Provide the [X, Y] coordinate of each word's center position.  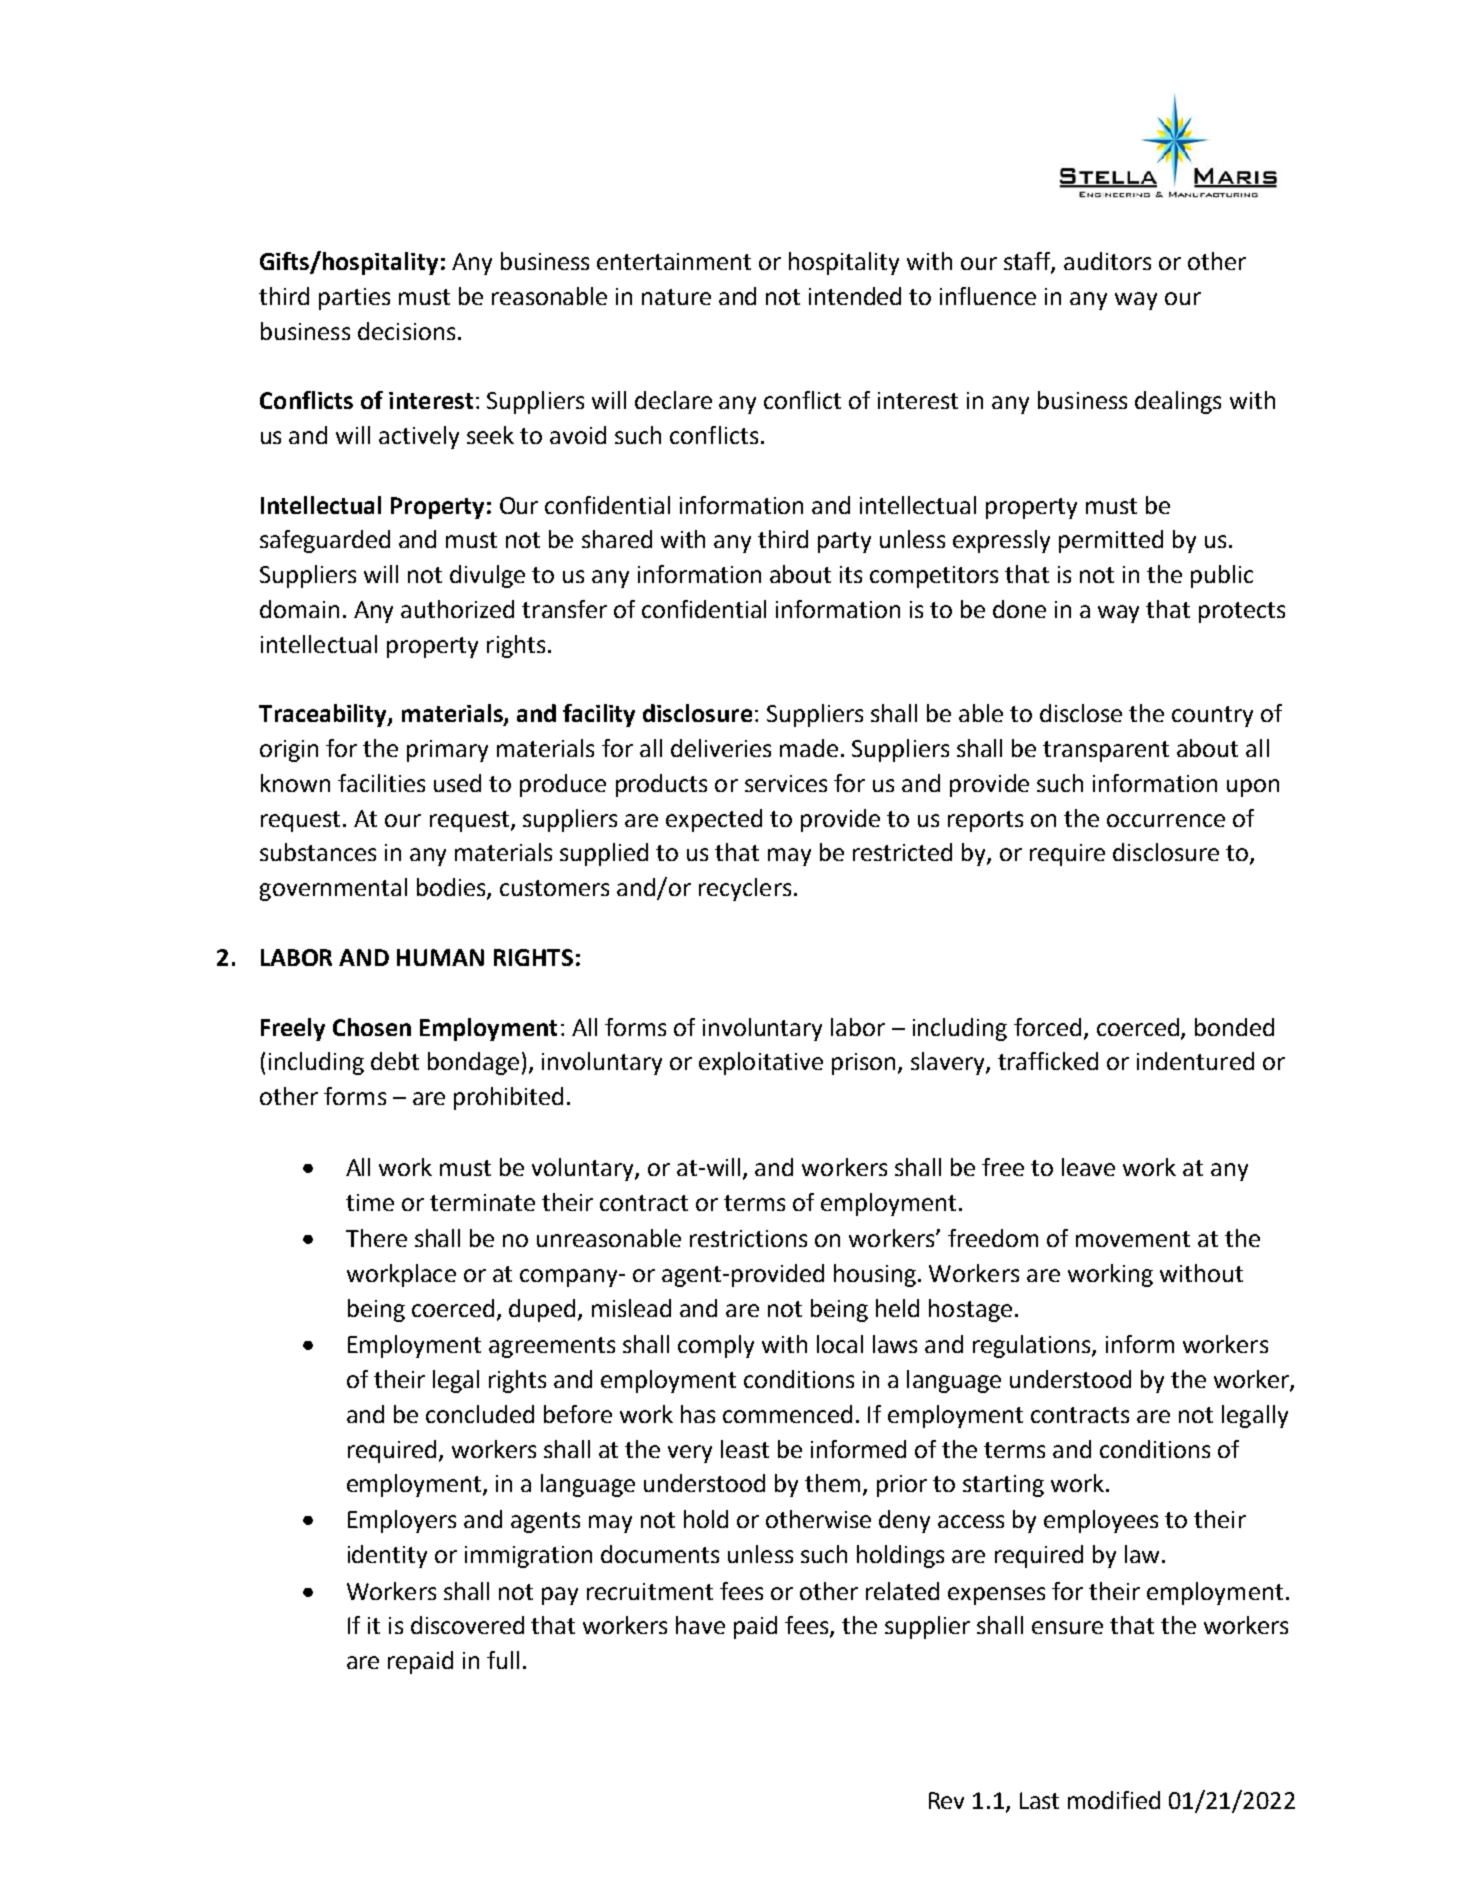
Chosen [372, 1027]
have [700, 1625]
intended [855, 296]
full [503, 1660]
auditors [1107, 261]
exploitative [761, 1063]
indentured [1195, 1061]
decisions [406, 331]
